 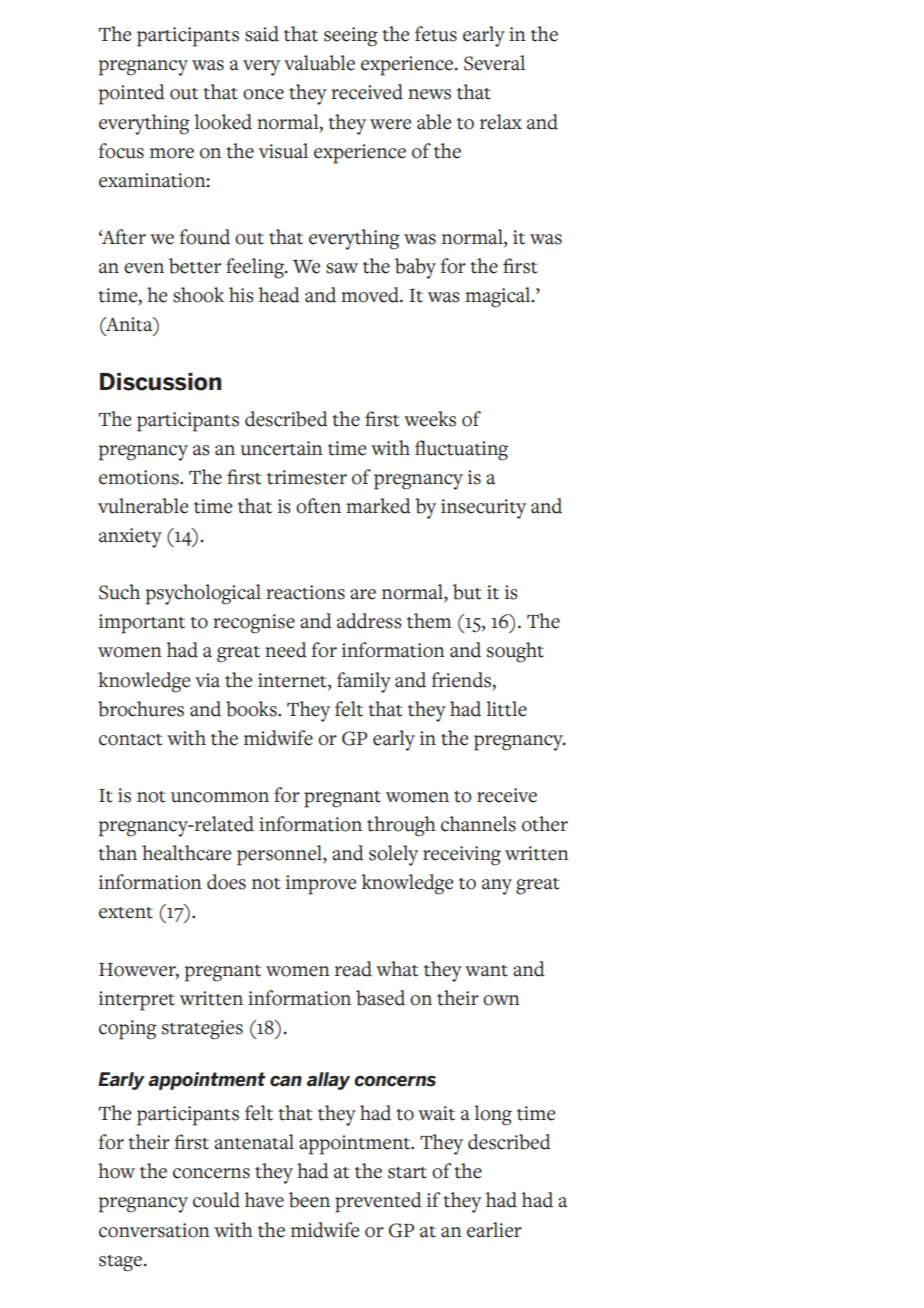 What do you see at coordinates (351, 37) in the screenshot?
I see `seeing` at bounding box center [351, 37].
